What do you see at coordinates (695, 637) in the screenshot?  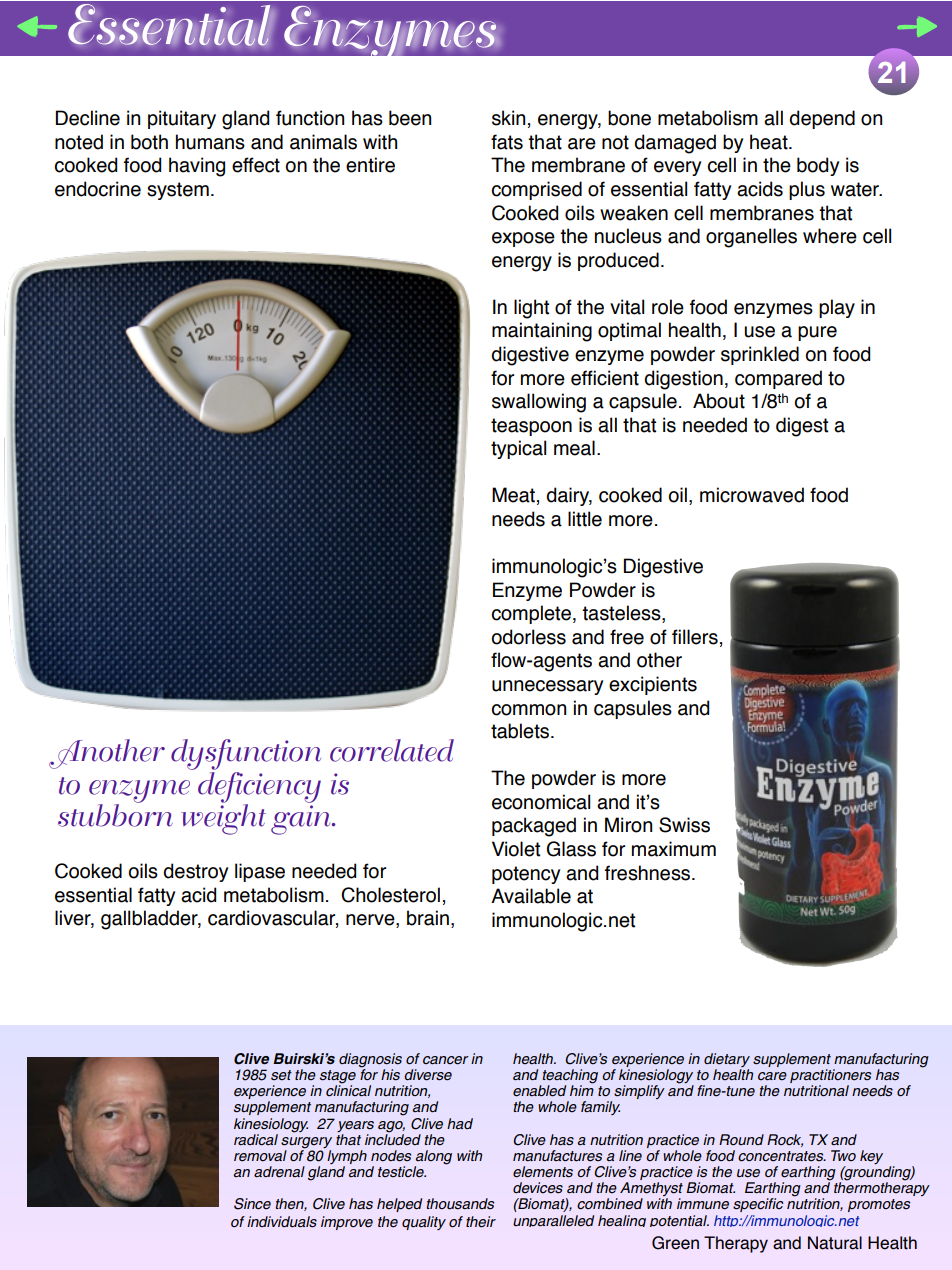 I see `fillers` at bounding box center [695, 637].
